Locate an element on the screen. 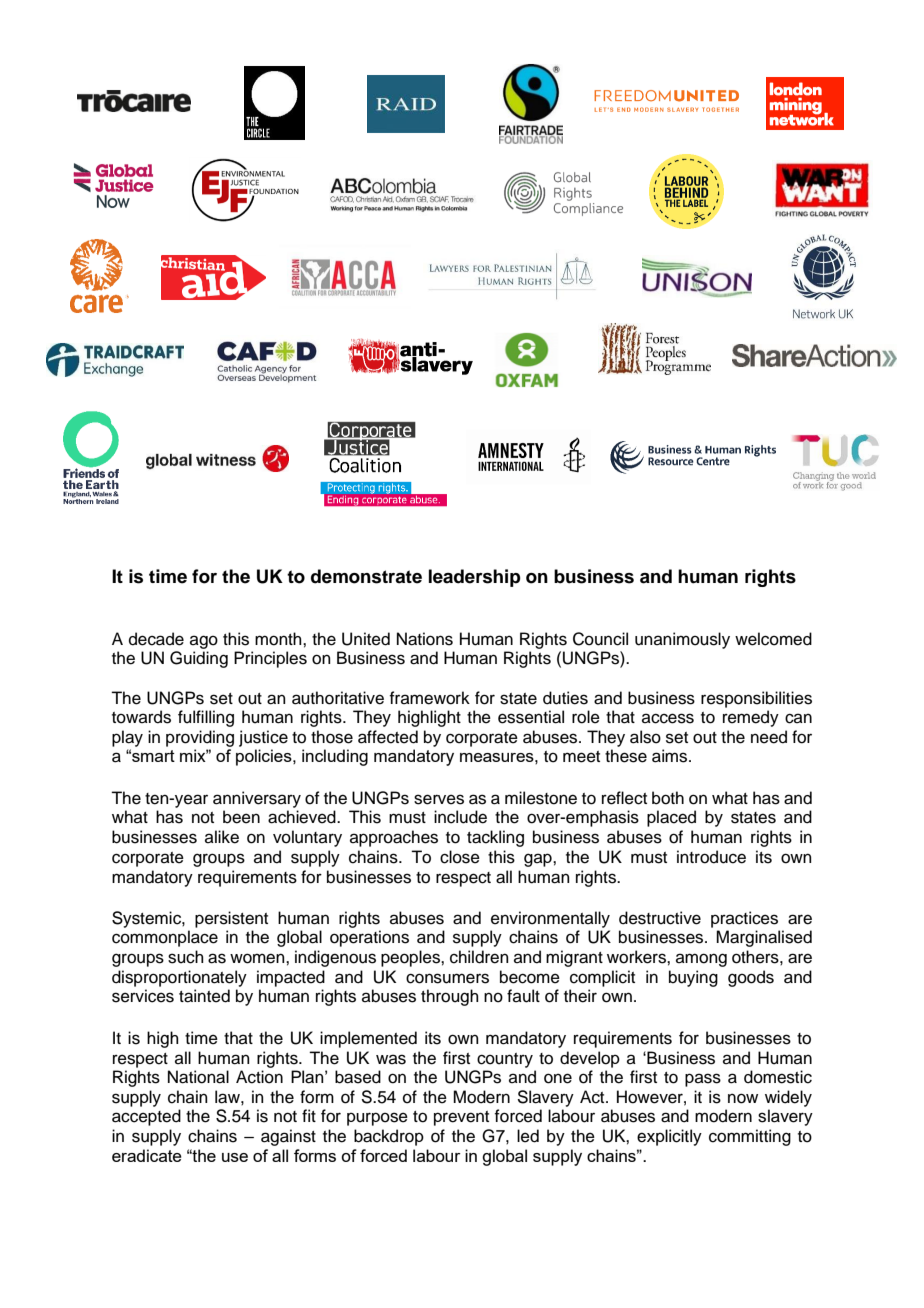 The width and height of the screenshot is (924, 1308). introduce is located at coordinates (711, 857).
